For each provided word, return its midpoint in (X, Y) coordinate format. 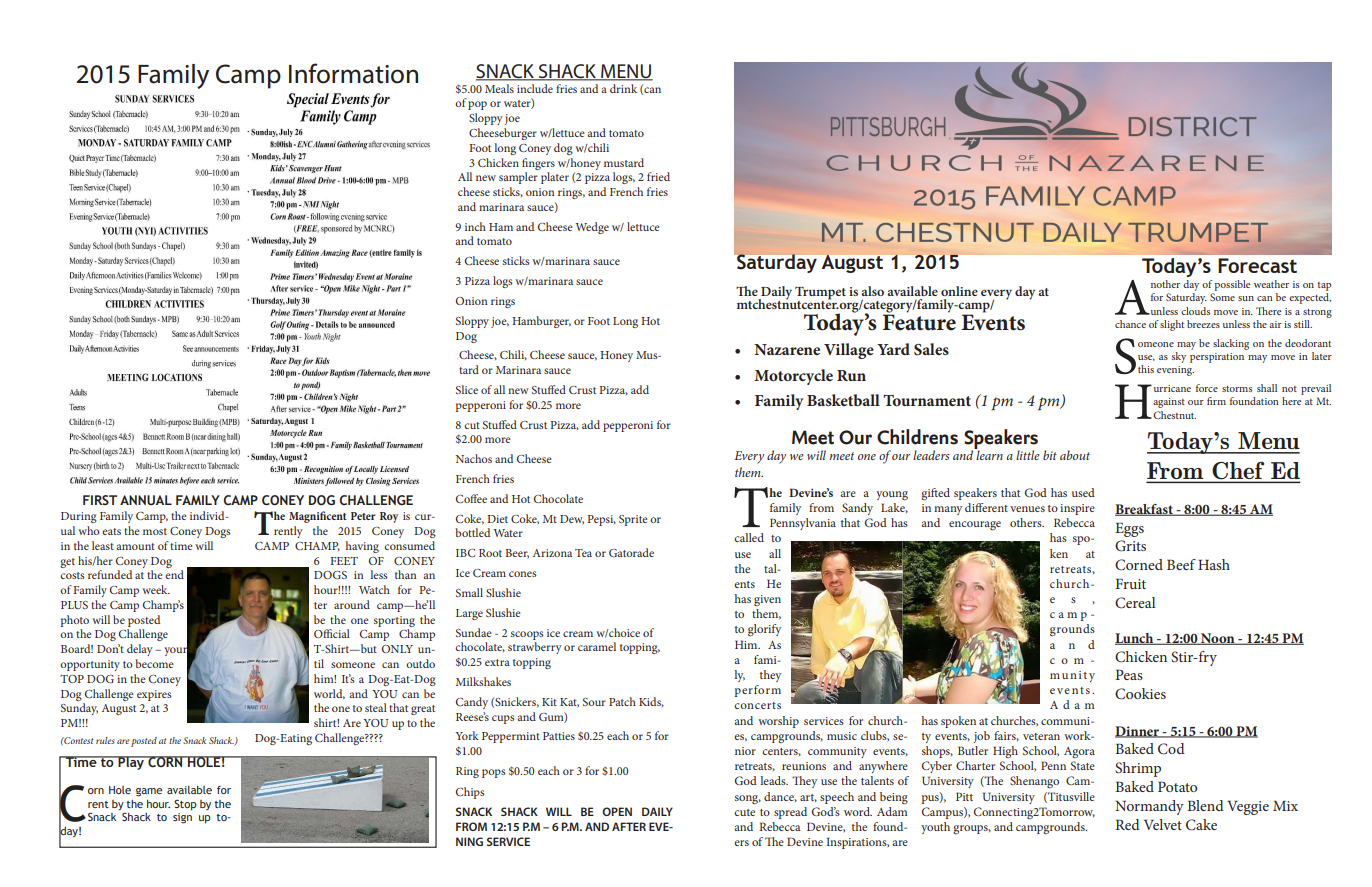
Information (353, 73)
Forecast (1257, 265)
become (154, 663)
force (1207, 388)
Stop (185, 805)
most (155, 531)
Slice (467, 389)
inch (475, 226)
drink (623, 88)
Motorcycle (793, 377)
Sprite (633, 520)
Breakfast (1145, 510)
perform (758, 691)
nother (1165, 284)
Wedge (592, 228)
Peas (1129, 674)
